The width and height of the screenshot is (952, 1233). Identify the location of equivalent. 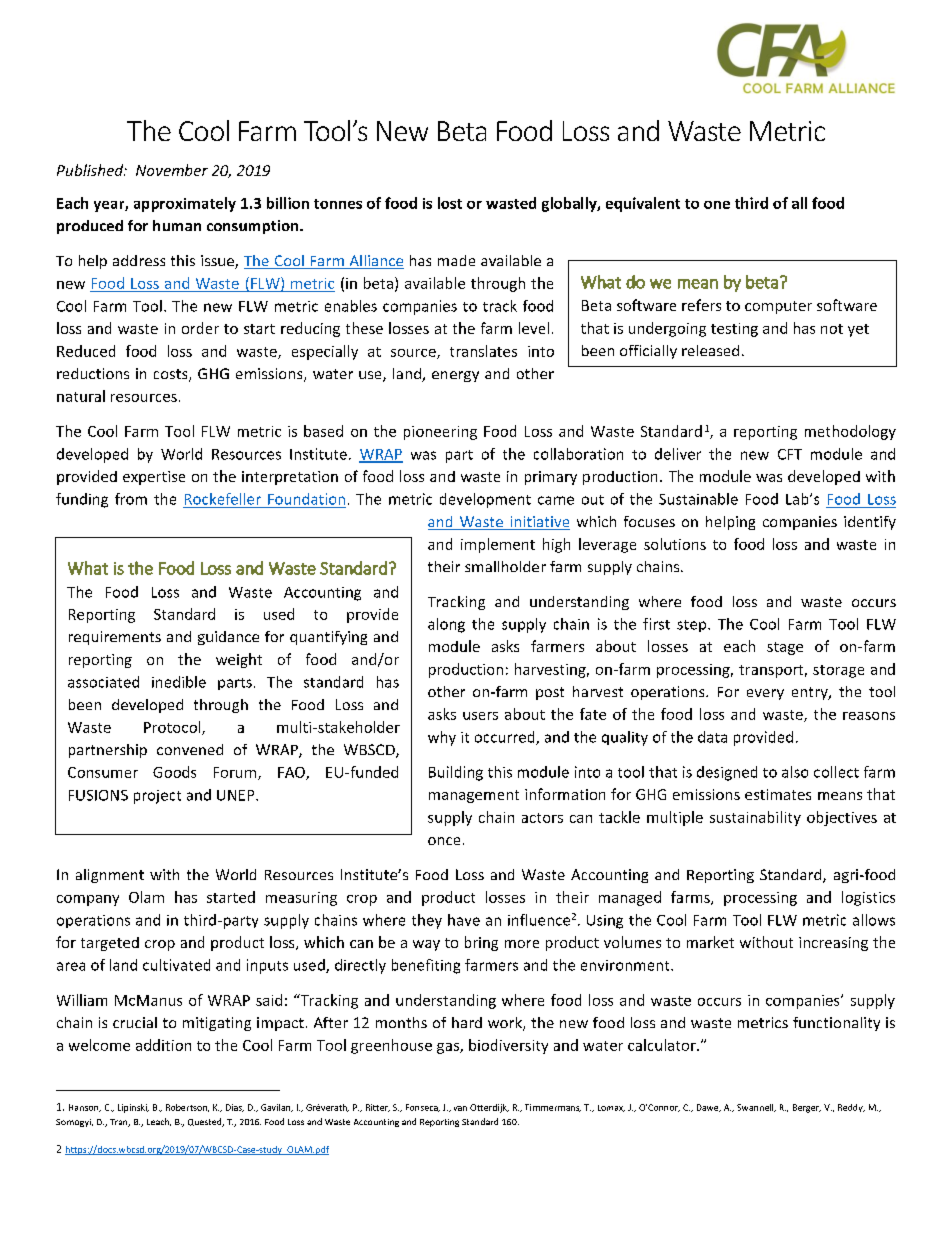
(643, 204).
